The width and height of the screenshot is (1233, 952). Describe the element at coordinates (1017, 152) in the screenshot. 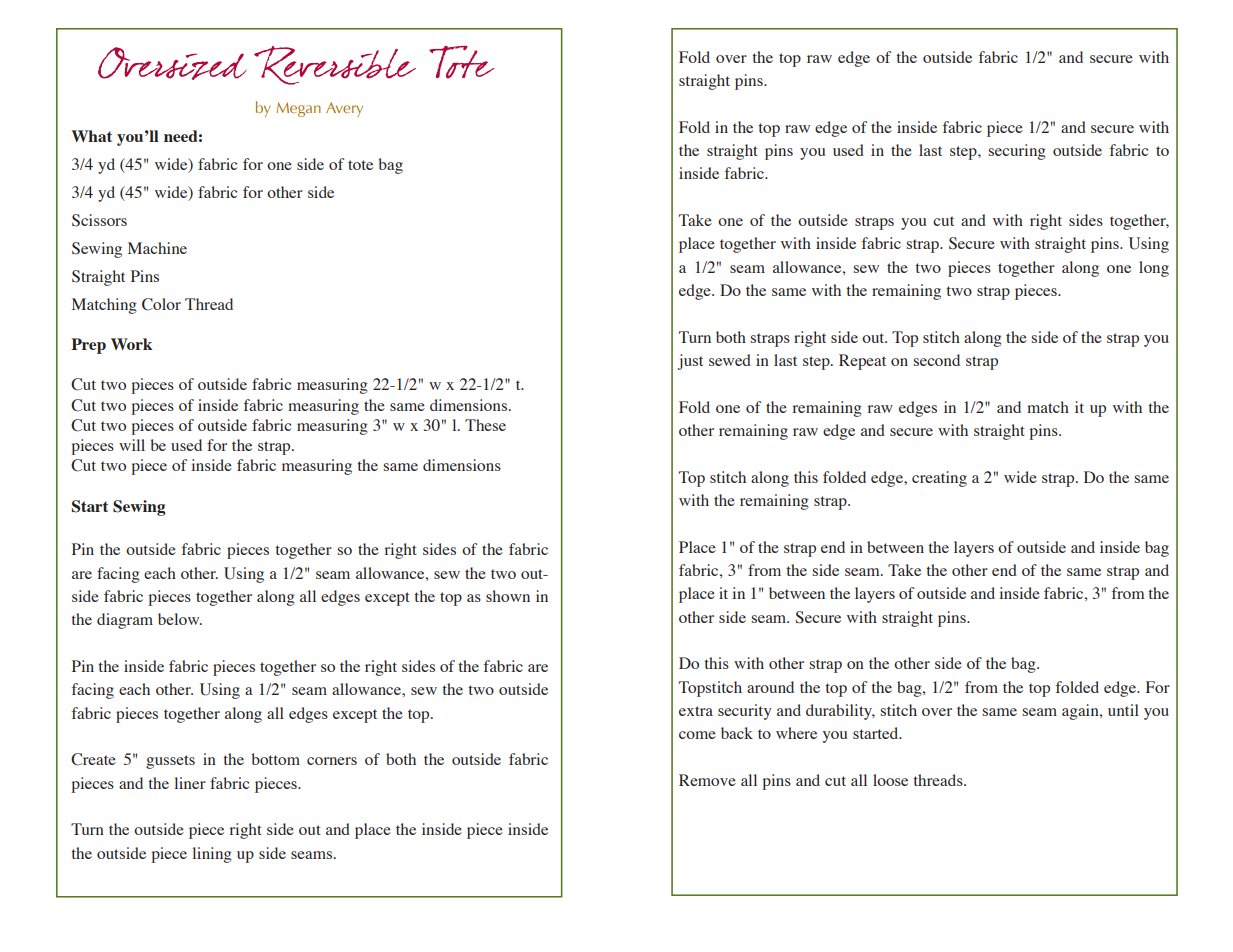

I see `securing` at that location.
